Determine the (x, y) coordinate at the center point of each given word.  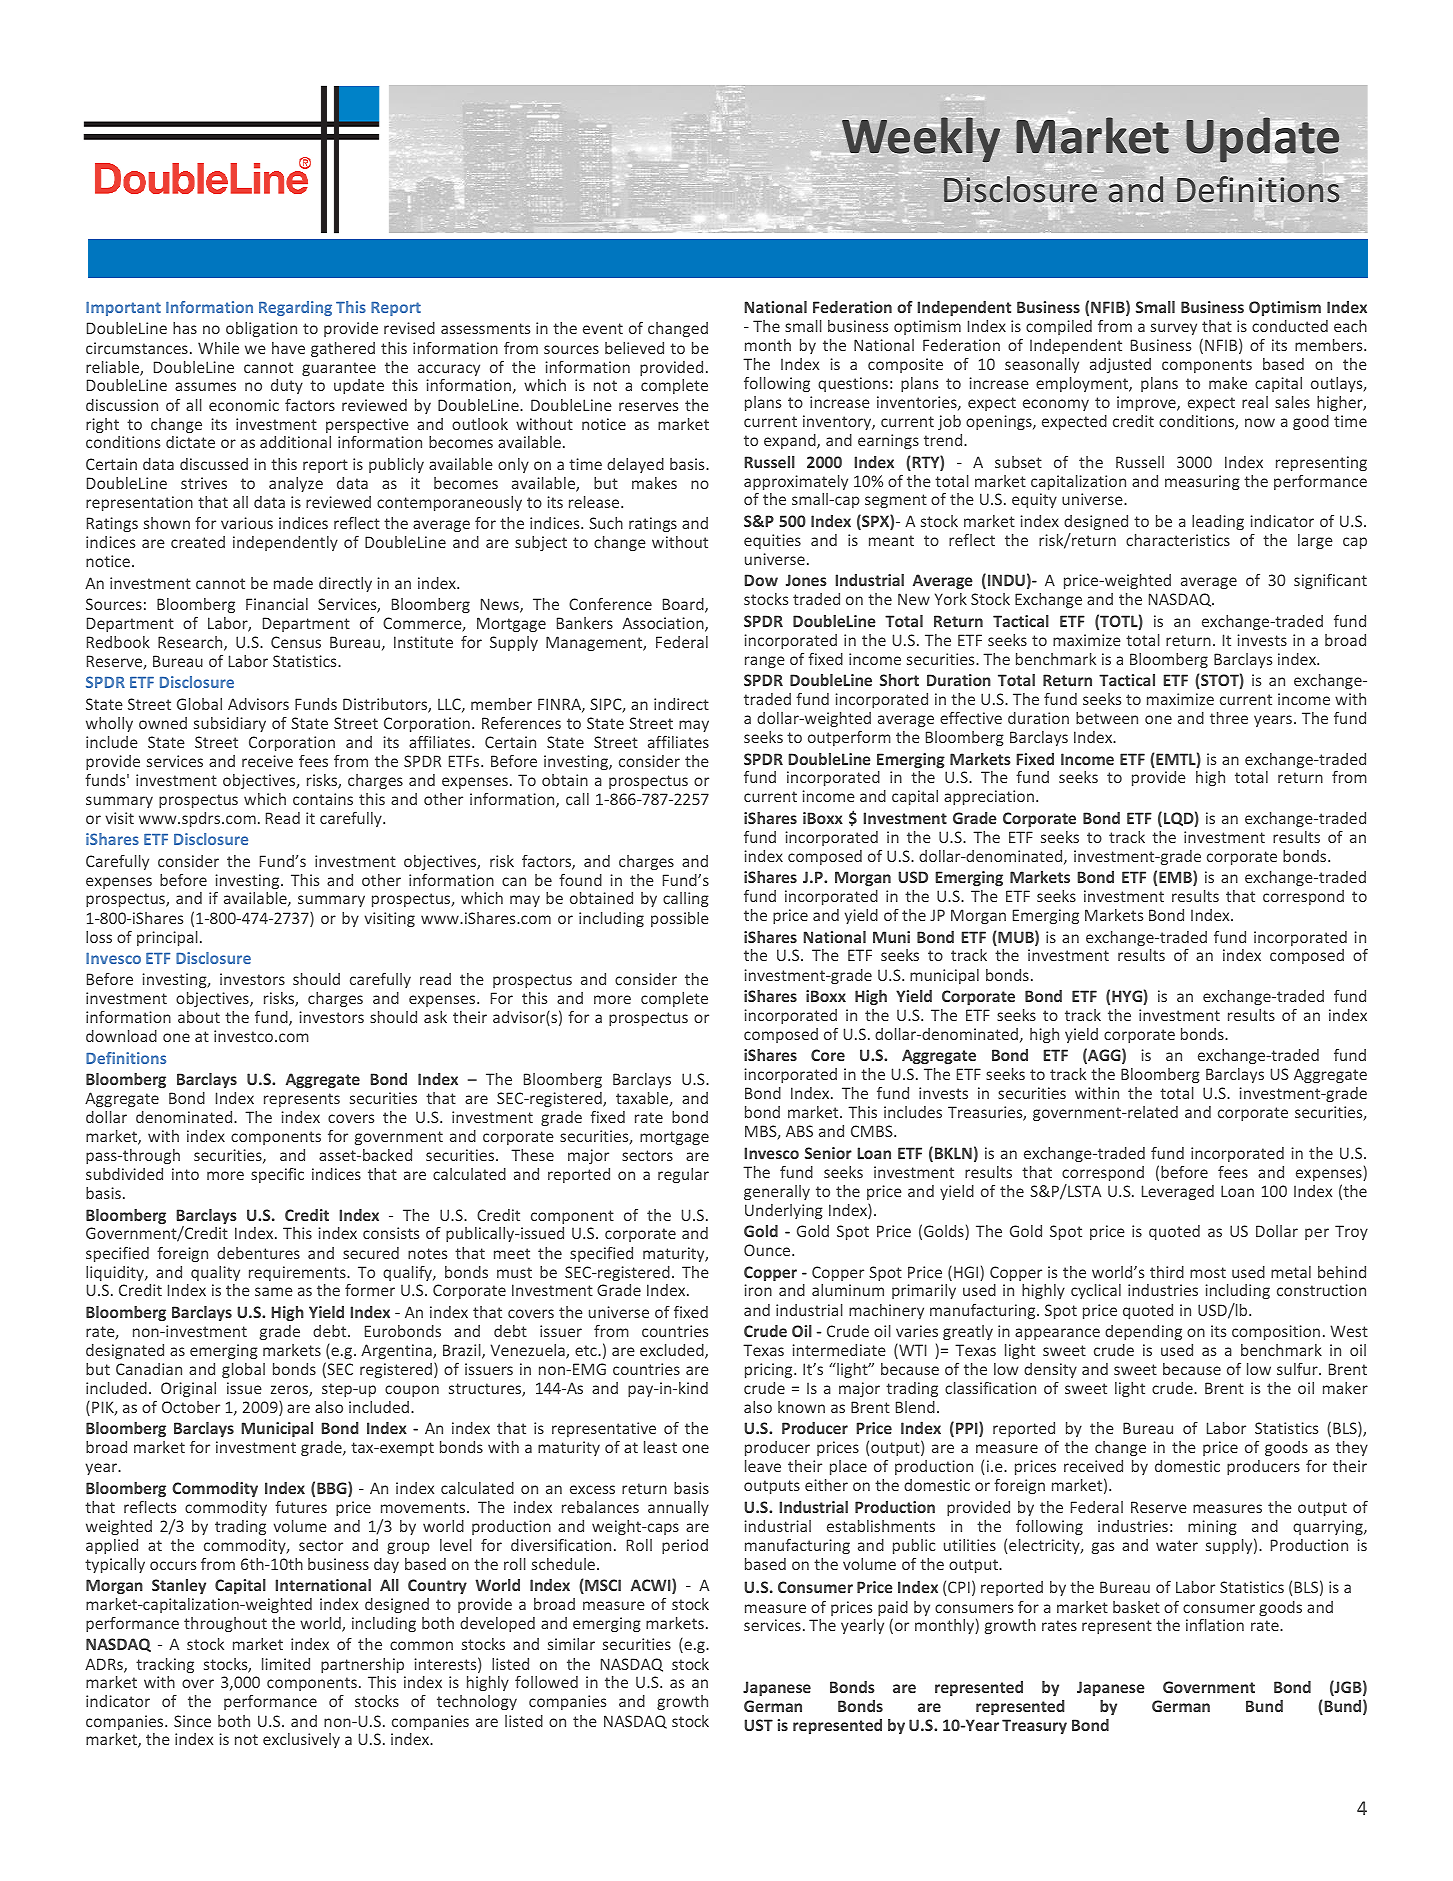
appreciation (989, 797)
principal (167, 938)
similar (571, 1644)
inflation (1215, 1625)
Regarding (295, 308)
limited (286, 1664)
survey (1174, 329)
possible (680, 919)
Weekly (921, 139)
